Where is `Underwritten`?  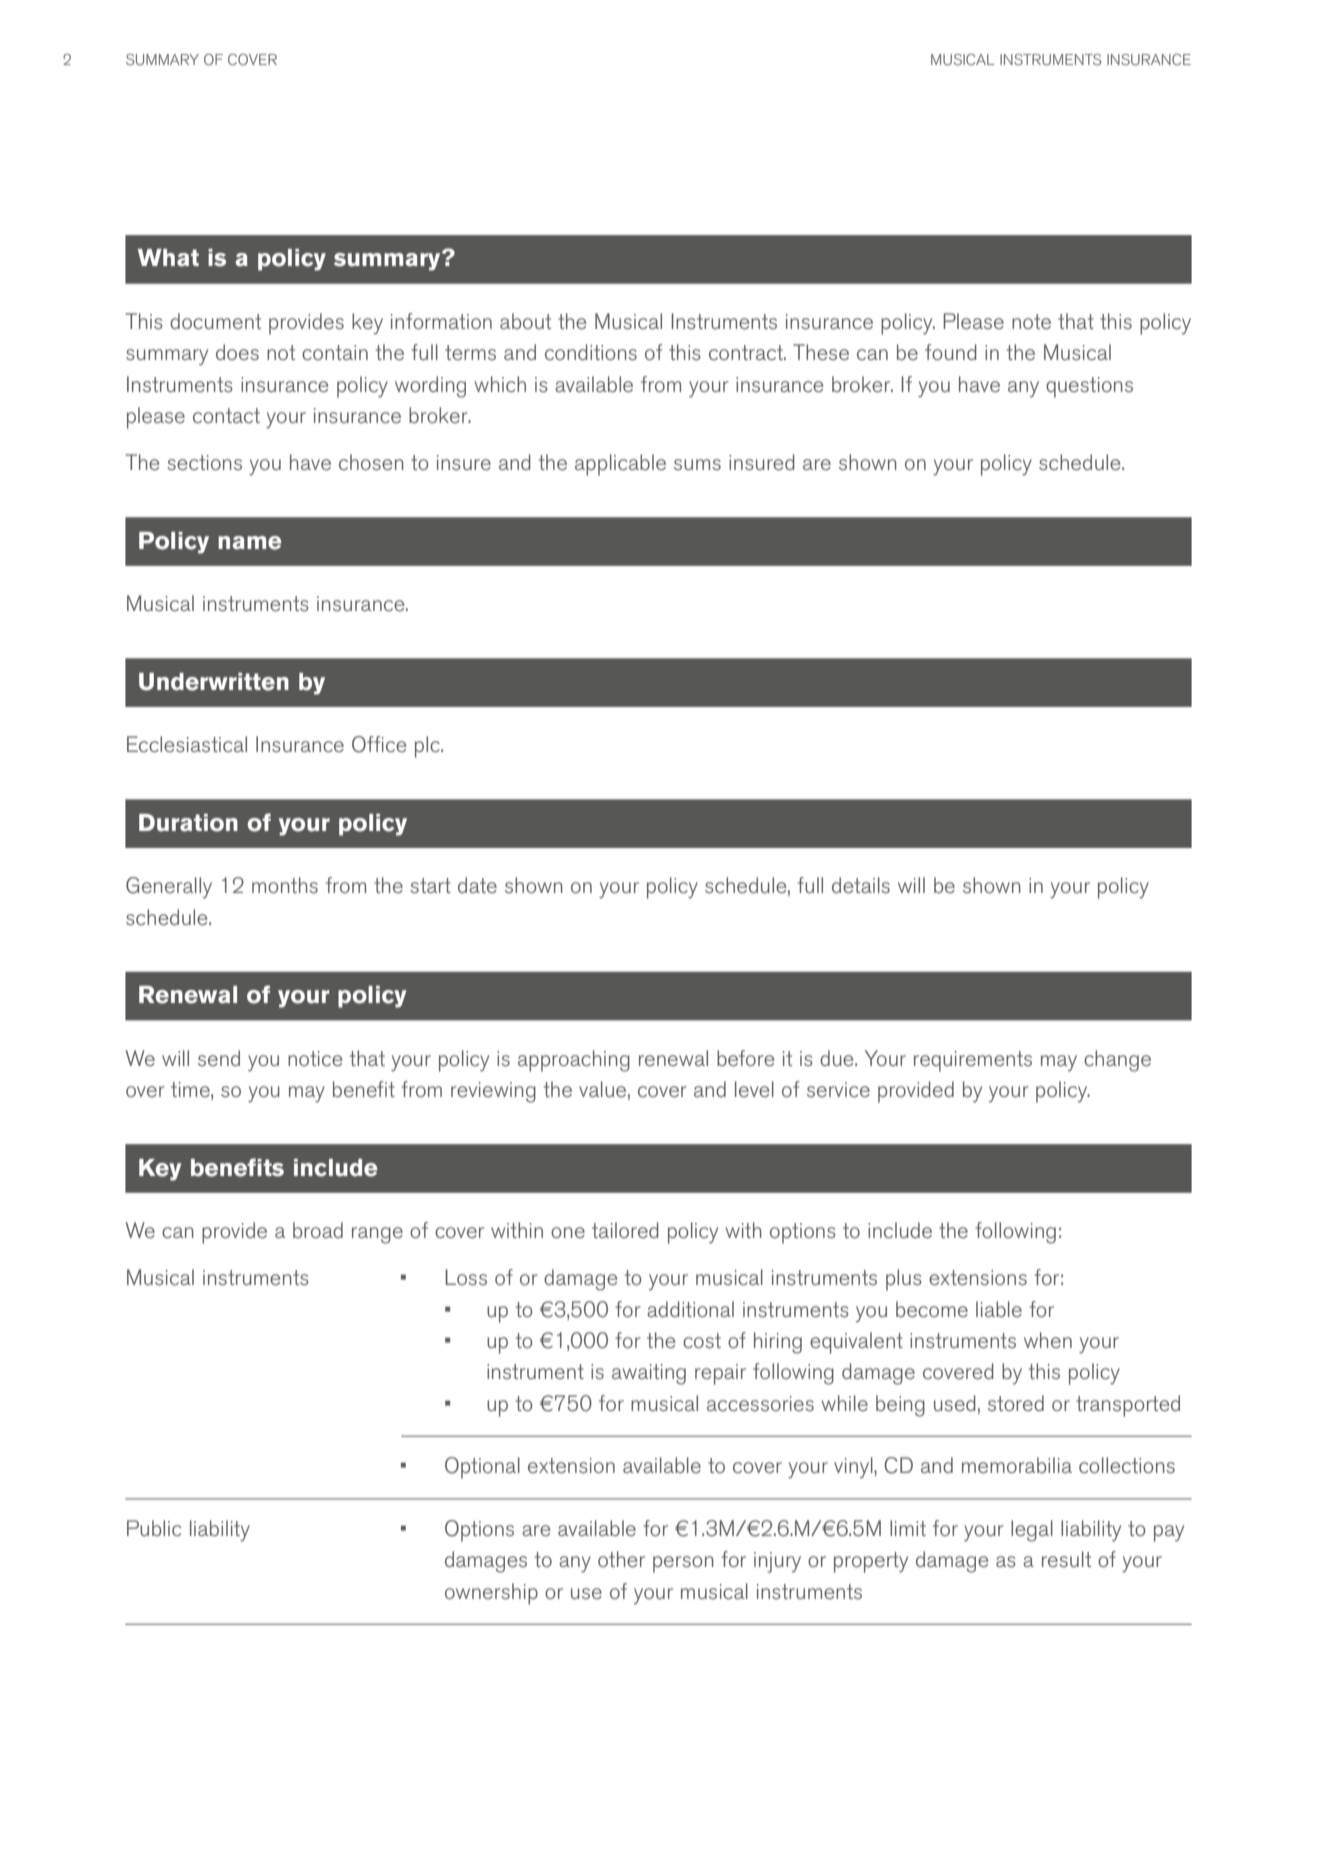 Underwritten is located at coordinates (214, 682).
